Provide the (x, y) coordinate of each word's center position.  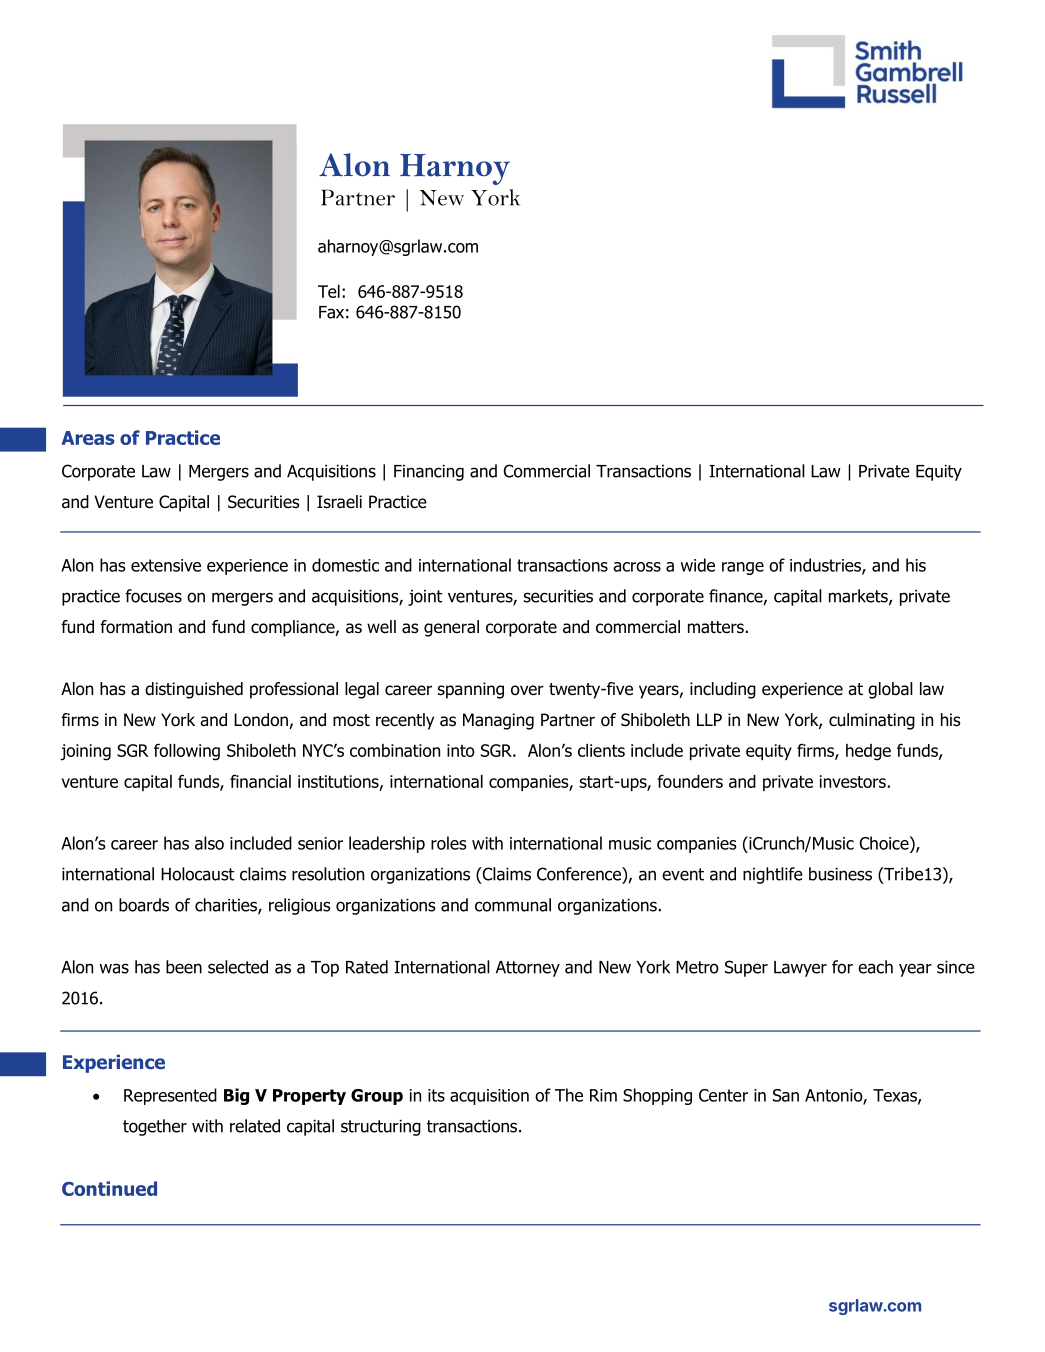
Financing (429, 473)
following (187, 752)
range (743, 568)
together (155, 1127)
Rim (603, 1095)
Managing (498, 721)
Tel (329, 291)
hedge (868, 752)
